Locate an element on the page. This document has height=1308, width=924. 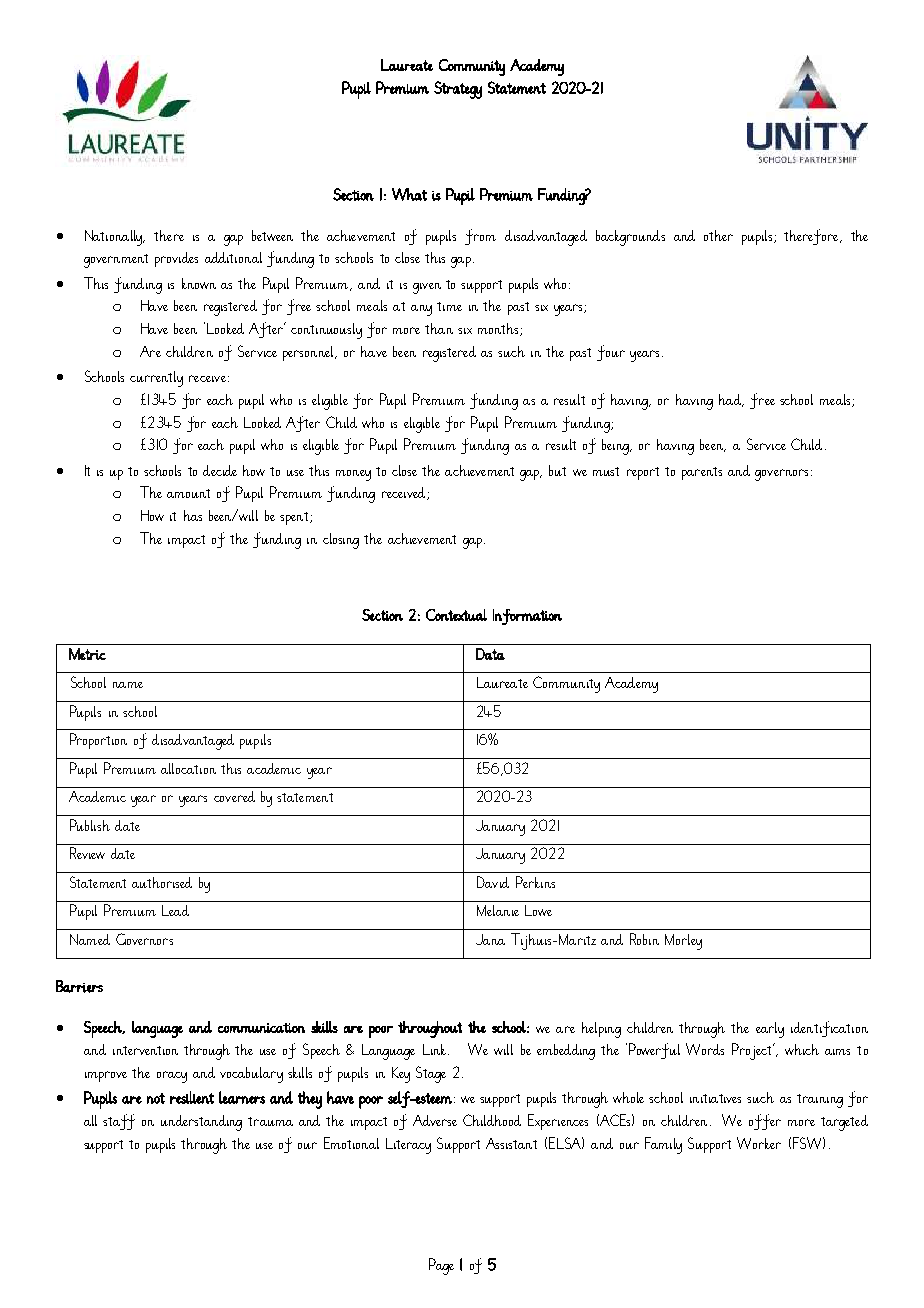
Morley is located at coordinates (683, 942).
